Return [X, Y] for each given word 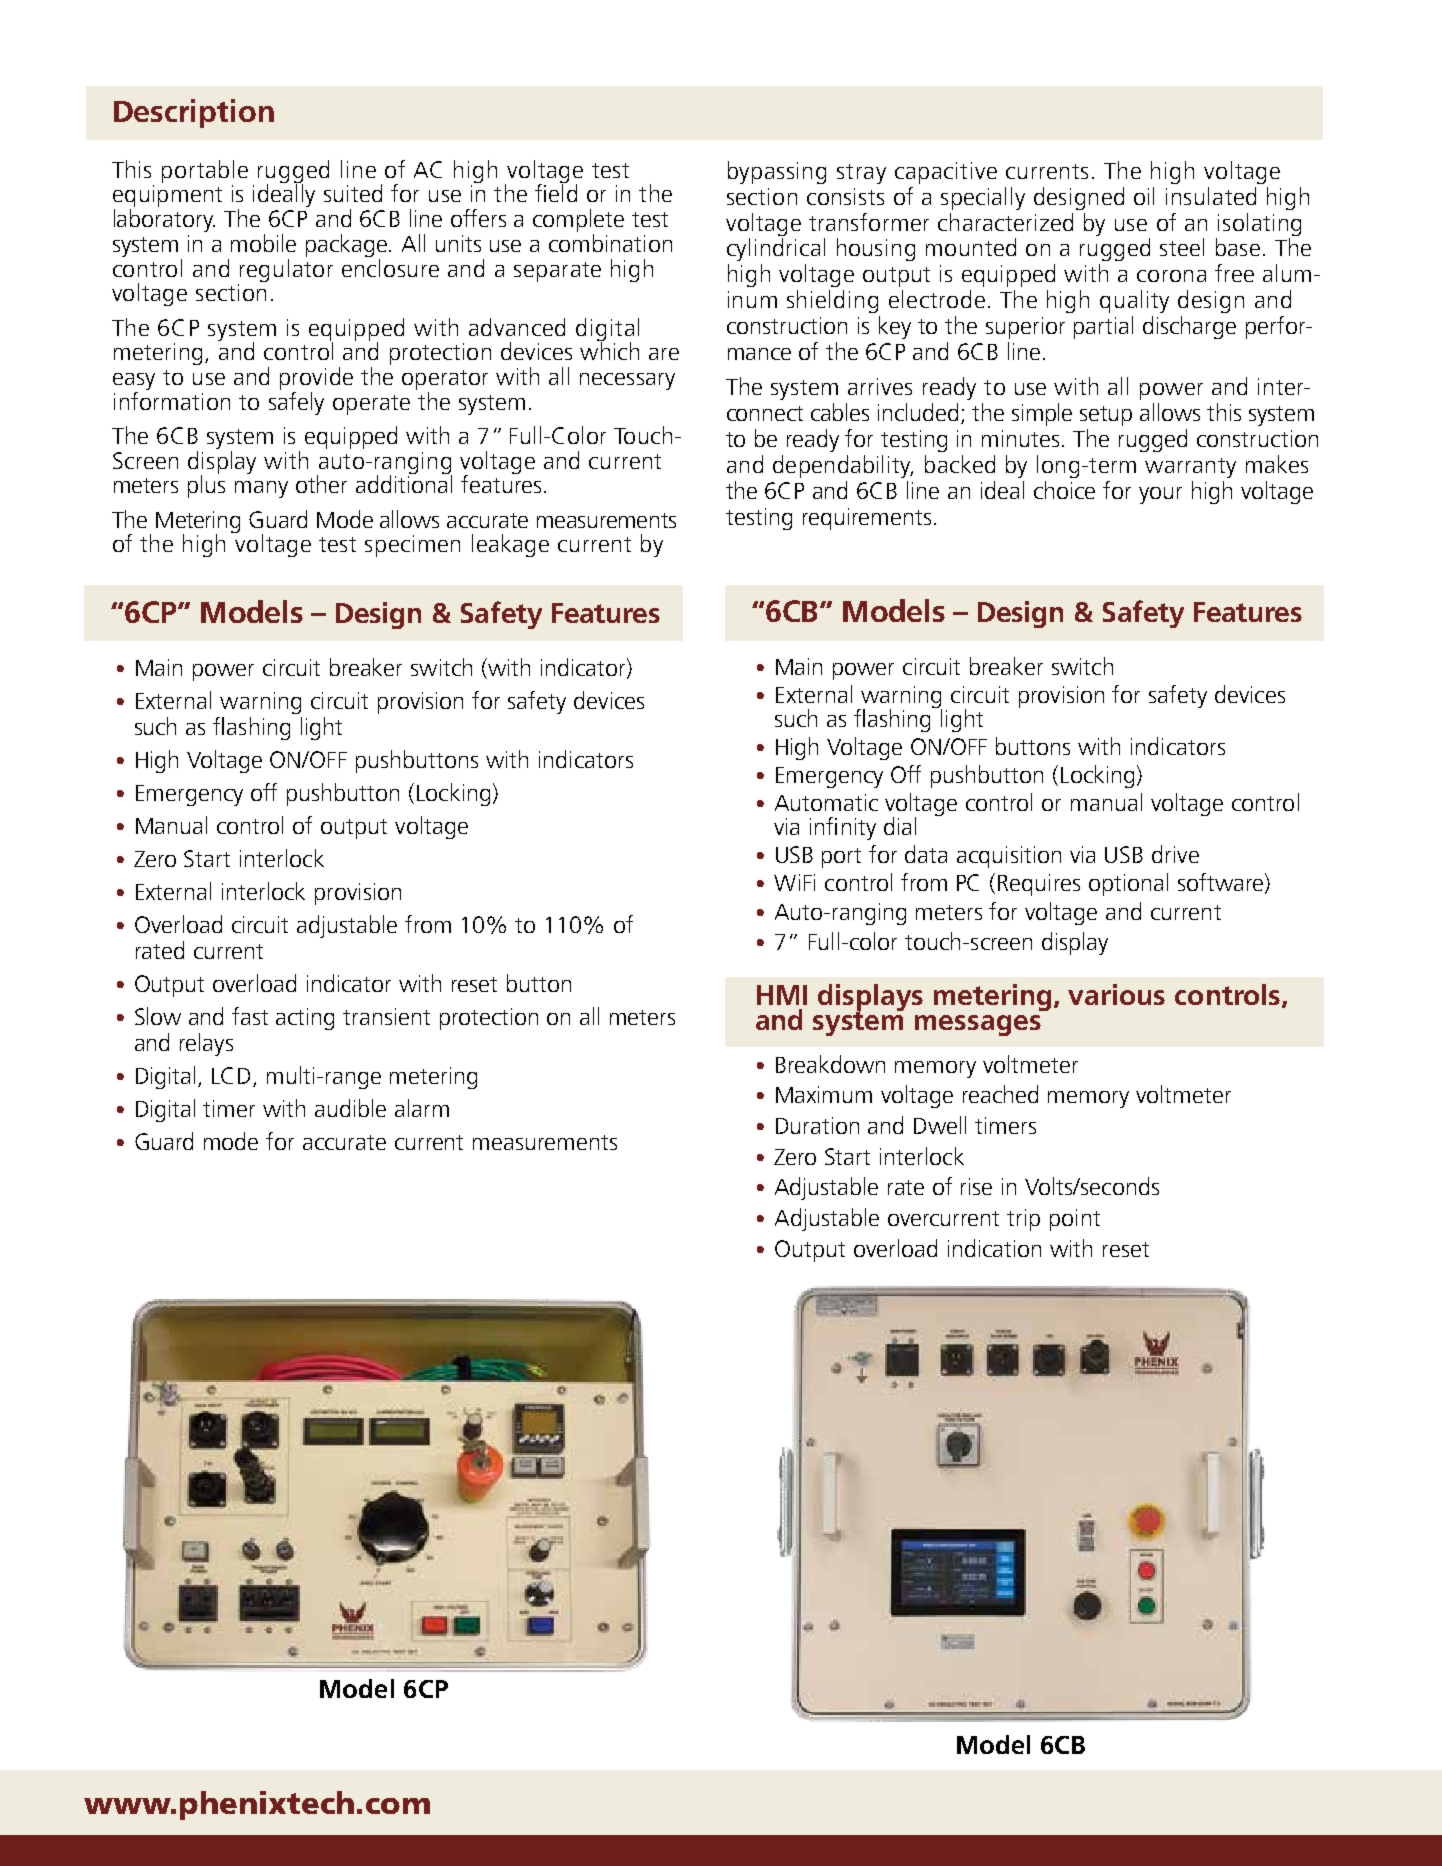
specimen [412, 546]
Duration [817, 1125]
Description [194, 113]
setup [1106, 416]
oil [1144, 196]
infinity [843, 828]
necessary [627, 381]
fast [250, 1016]
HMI [782, 995]
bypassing [777, 172]
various [1116, 994]
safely [296, 402]
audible [350, 1108]
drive [1175, 854]
